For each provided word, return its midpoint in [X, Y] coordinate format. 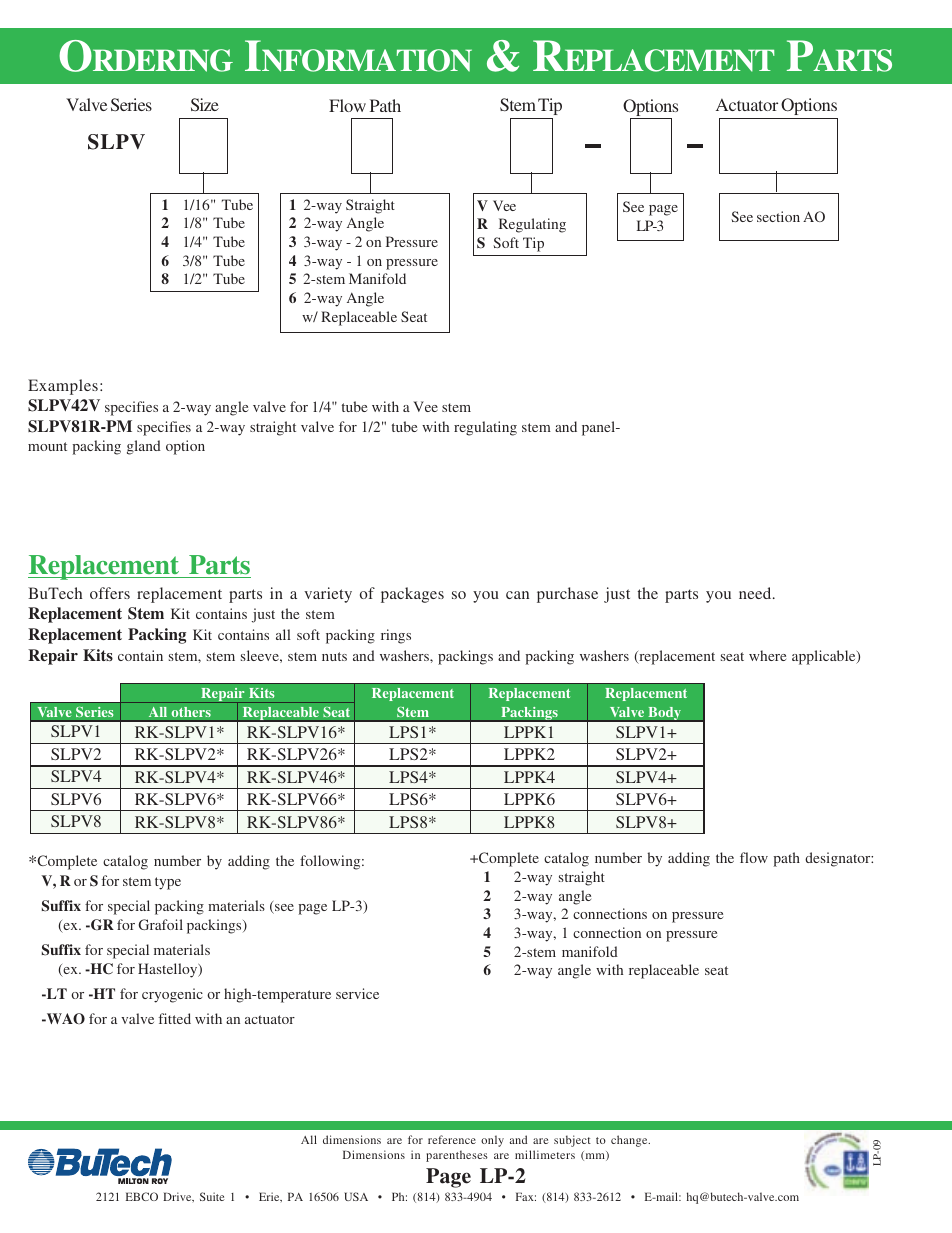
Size [205, 104]
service [357, 993]
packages [412, 595]
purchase [567, 595]
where [767, 655]
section [778, 216]
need [756, 593]
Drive [178, 1197]
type [168, 883]
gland [144, 447]
